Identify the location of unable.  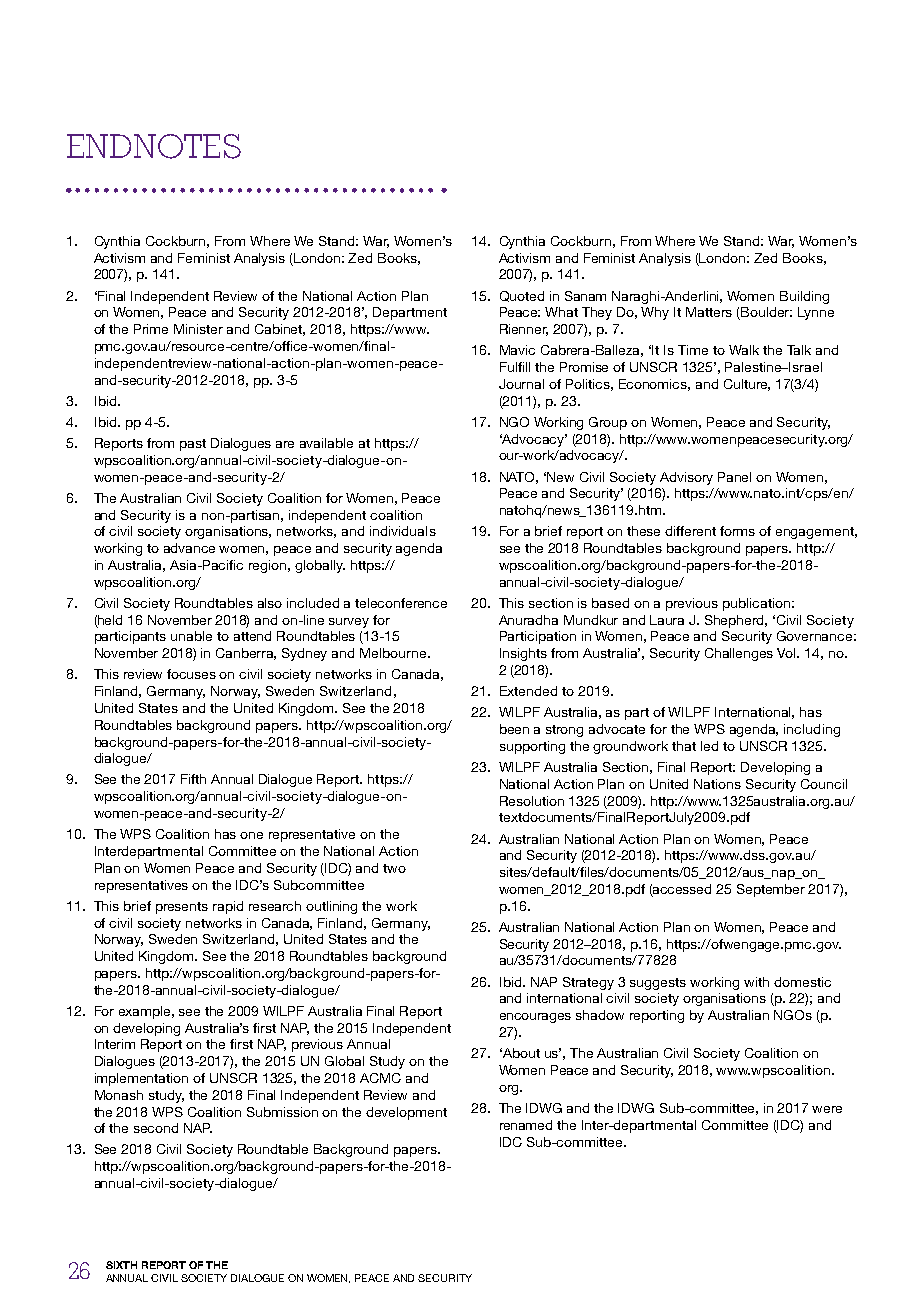
(191, 636).
